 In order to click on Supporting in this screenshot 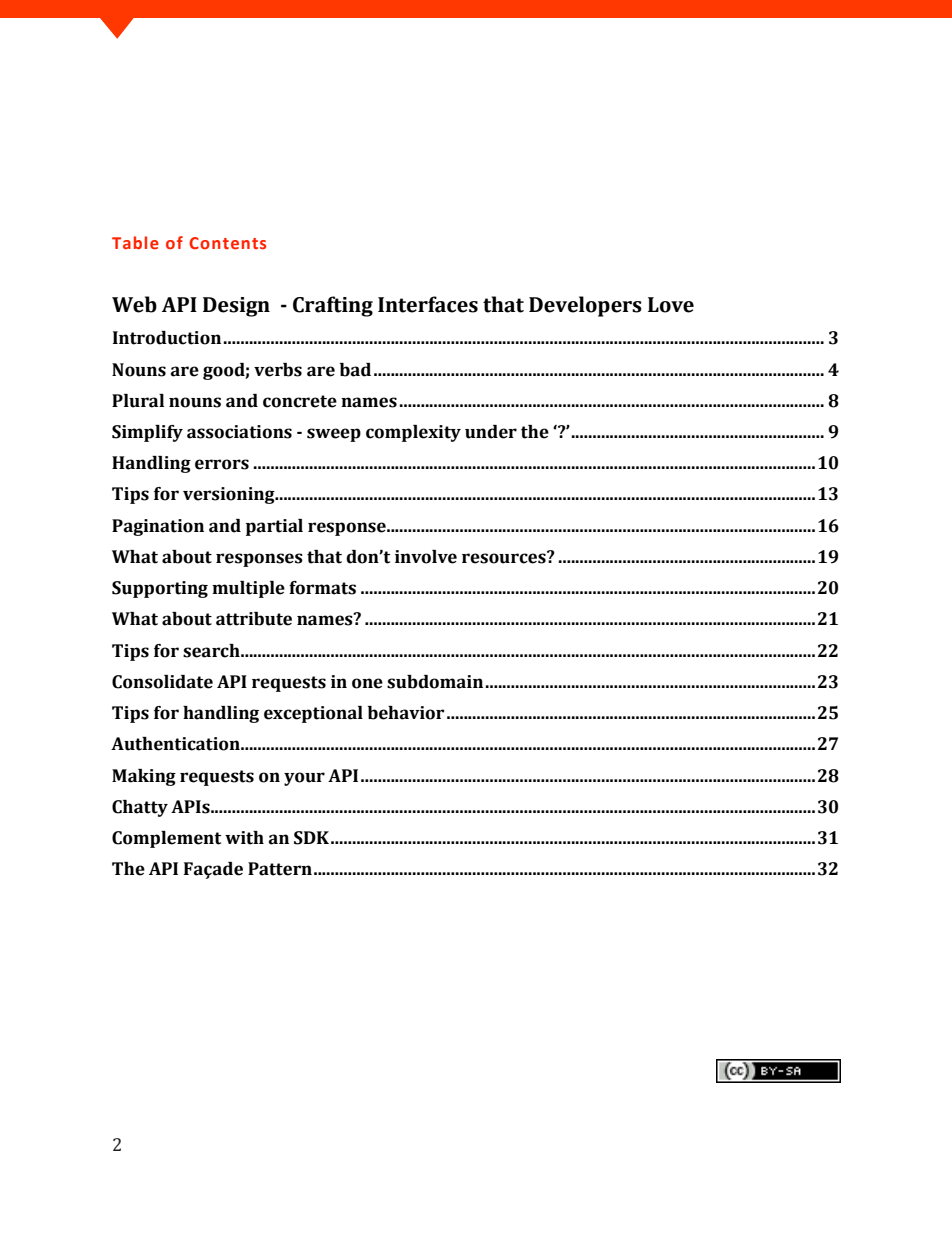, I will do `click(160, 589)`.
